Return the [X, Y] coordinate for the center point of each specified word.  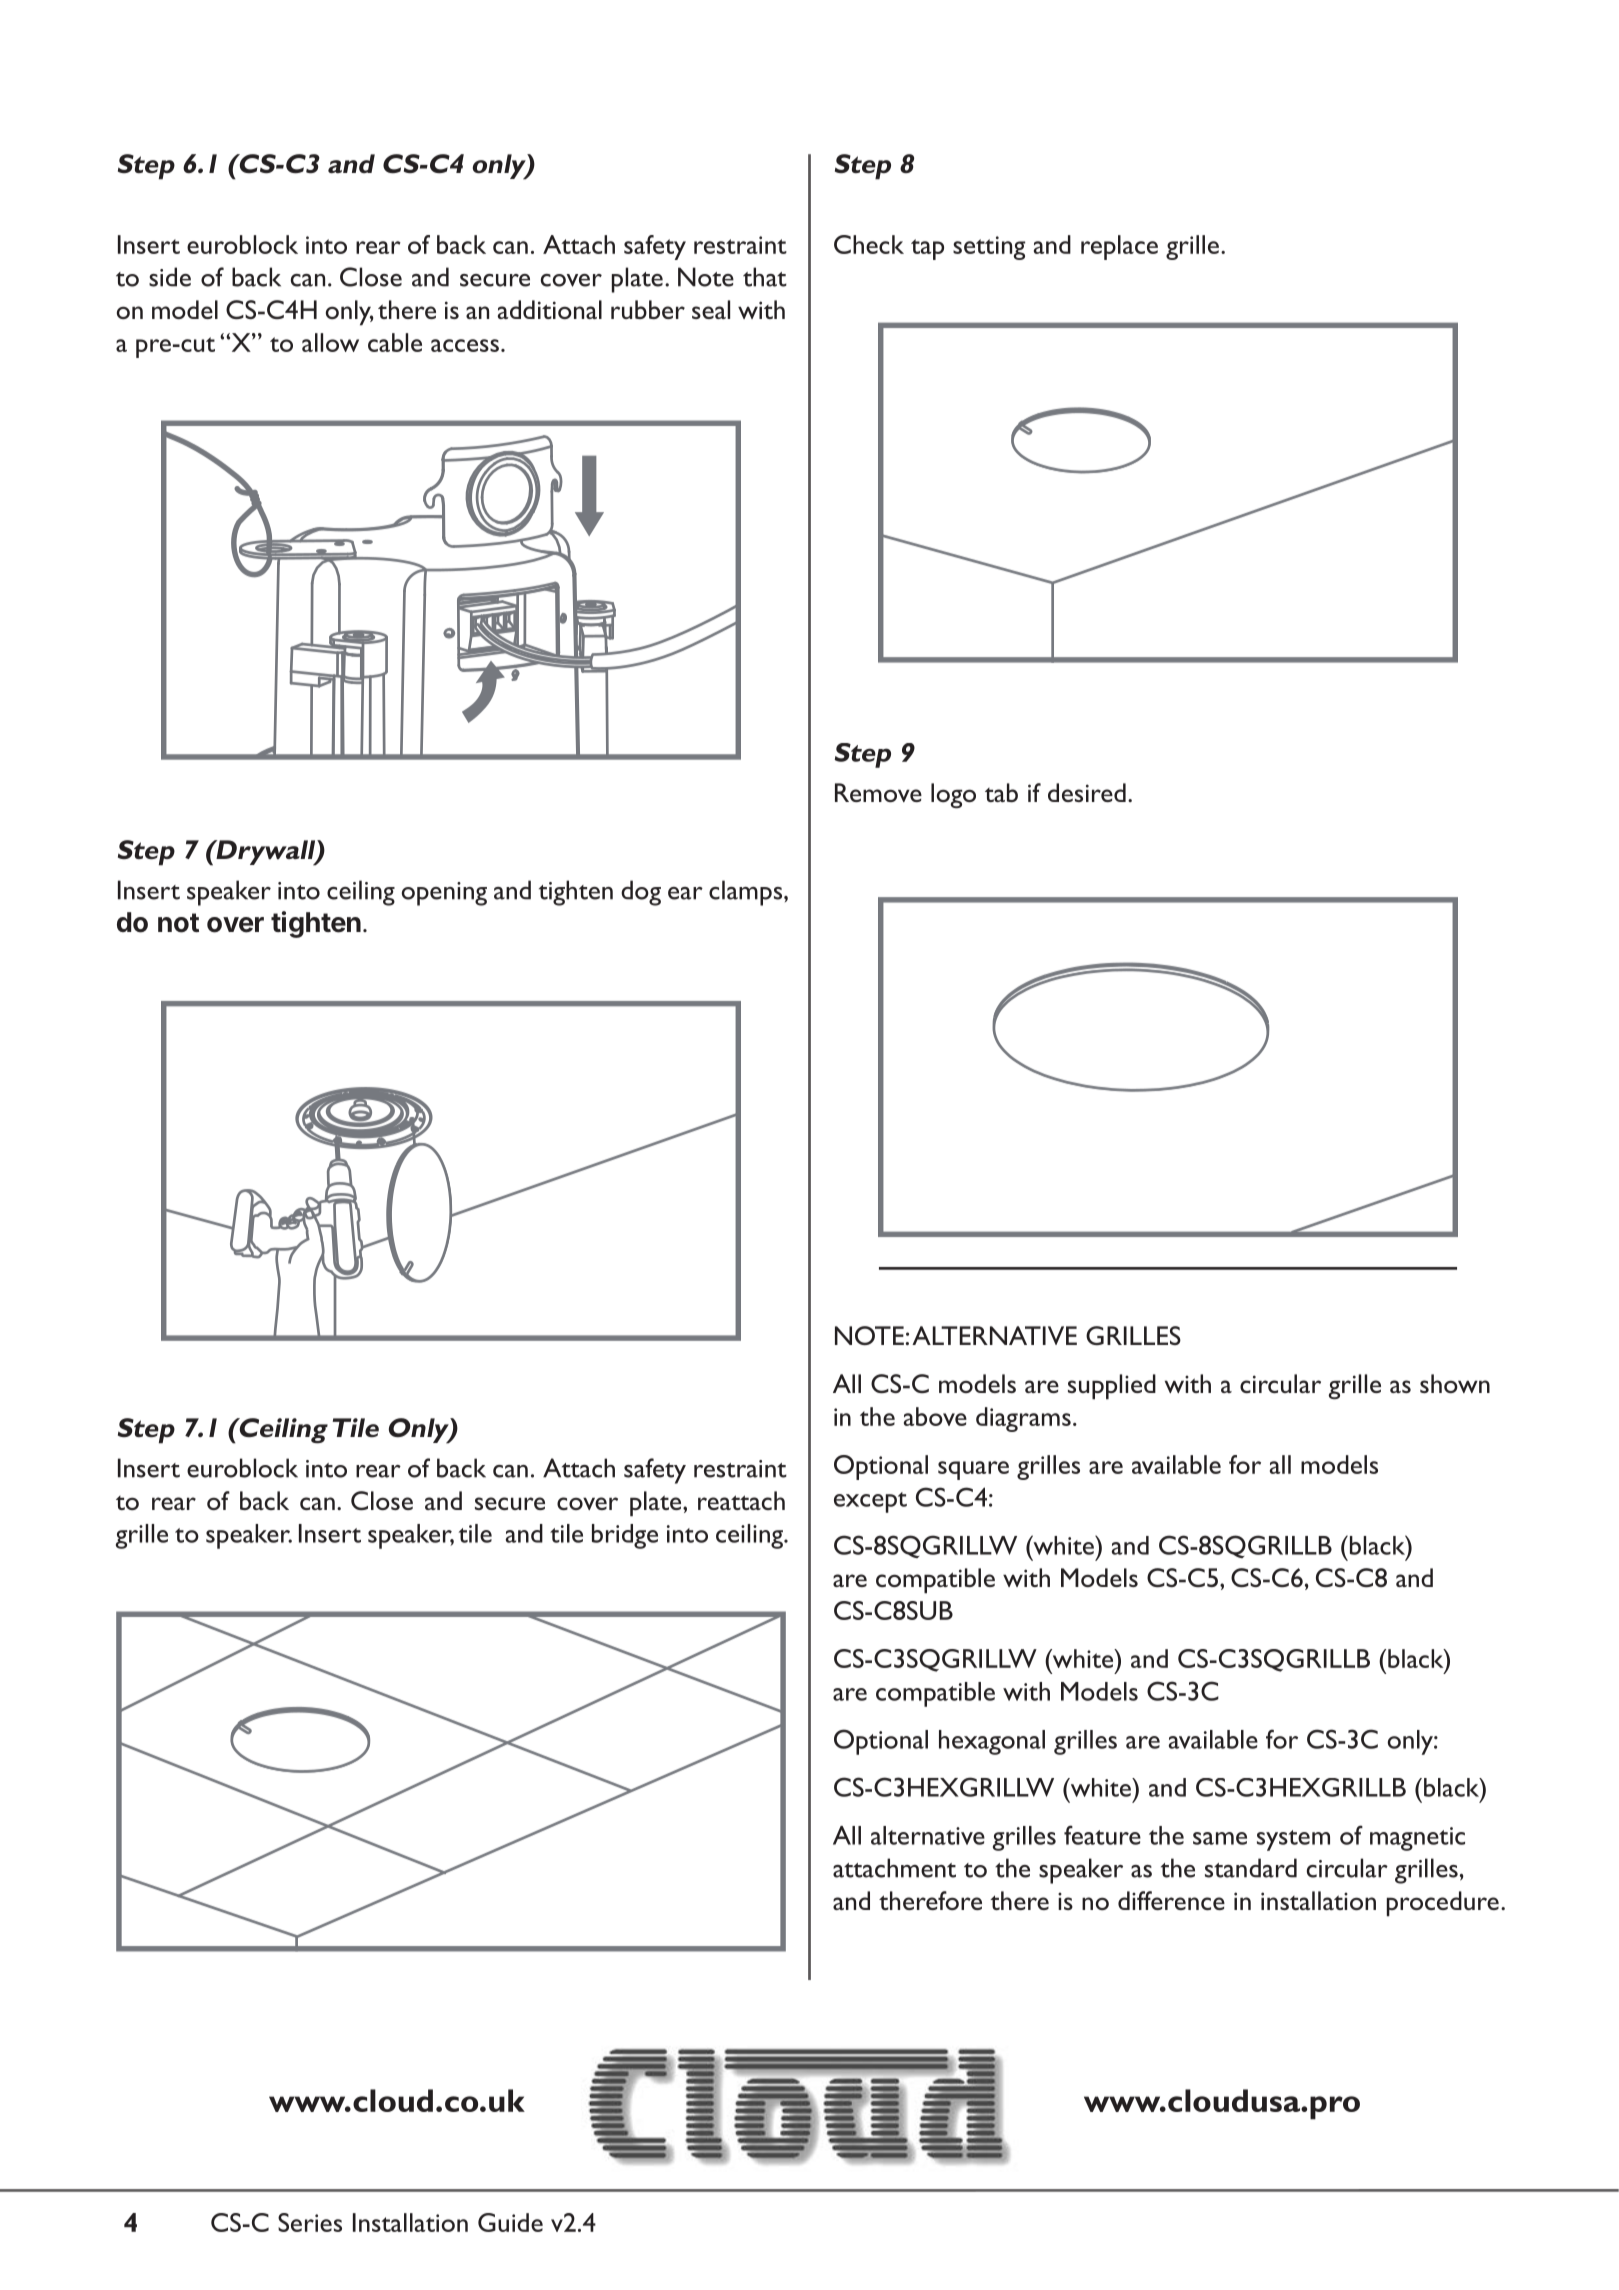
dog [641, 893]
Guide [510, 2222]
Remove [878, 792]
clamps [747, 893]
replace [1119, 247]
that [765, 277]
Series [310, 2222]
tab [1001, 792]
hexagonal [992, 1742]
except [870, 1502]
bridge [625, 1536]
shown [1455, 1383]
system [1293, 1840]
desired [1087, 792]
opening [444, 894]
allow [330, 342]
